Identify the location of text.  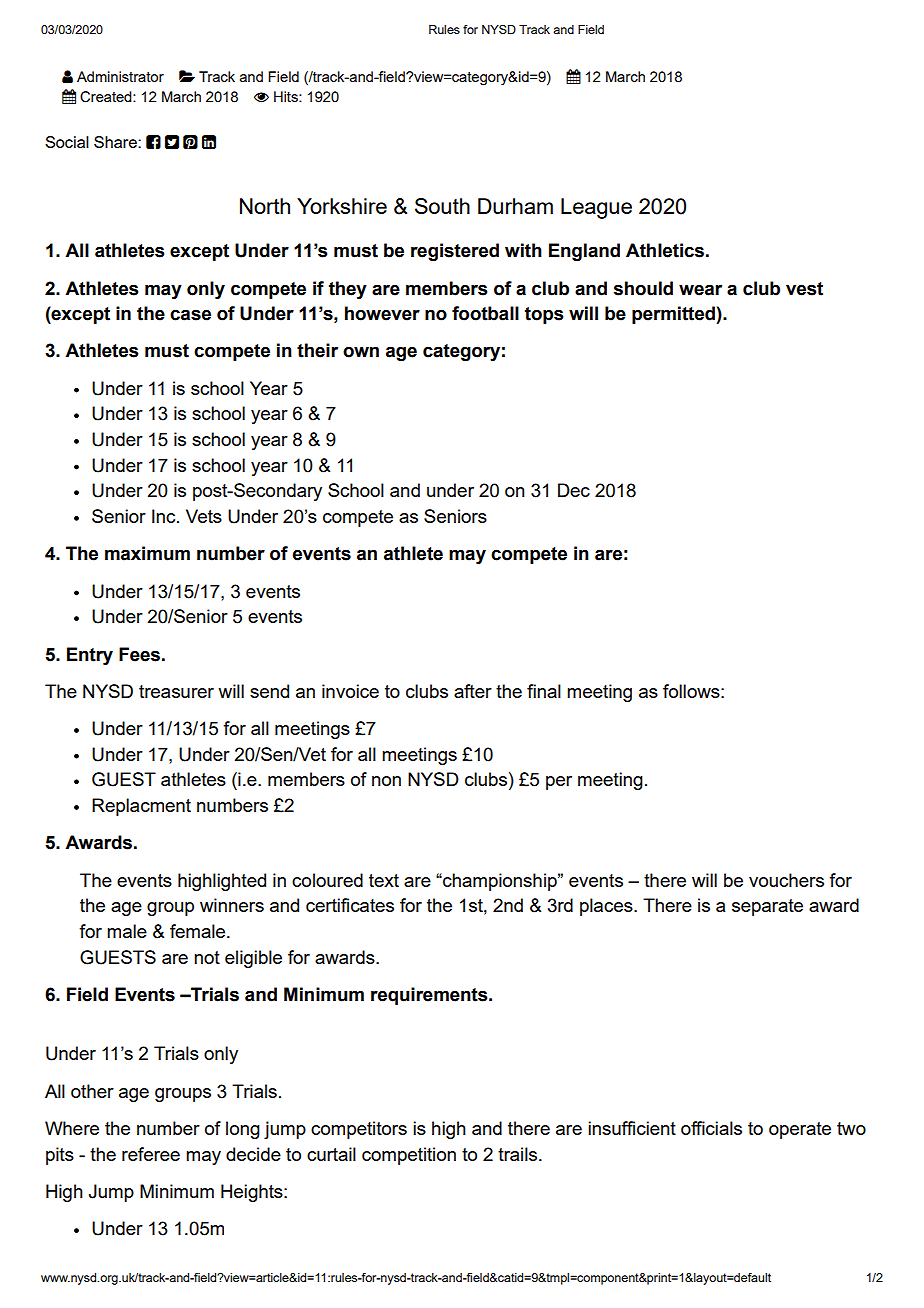
(384, 880).
